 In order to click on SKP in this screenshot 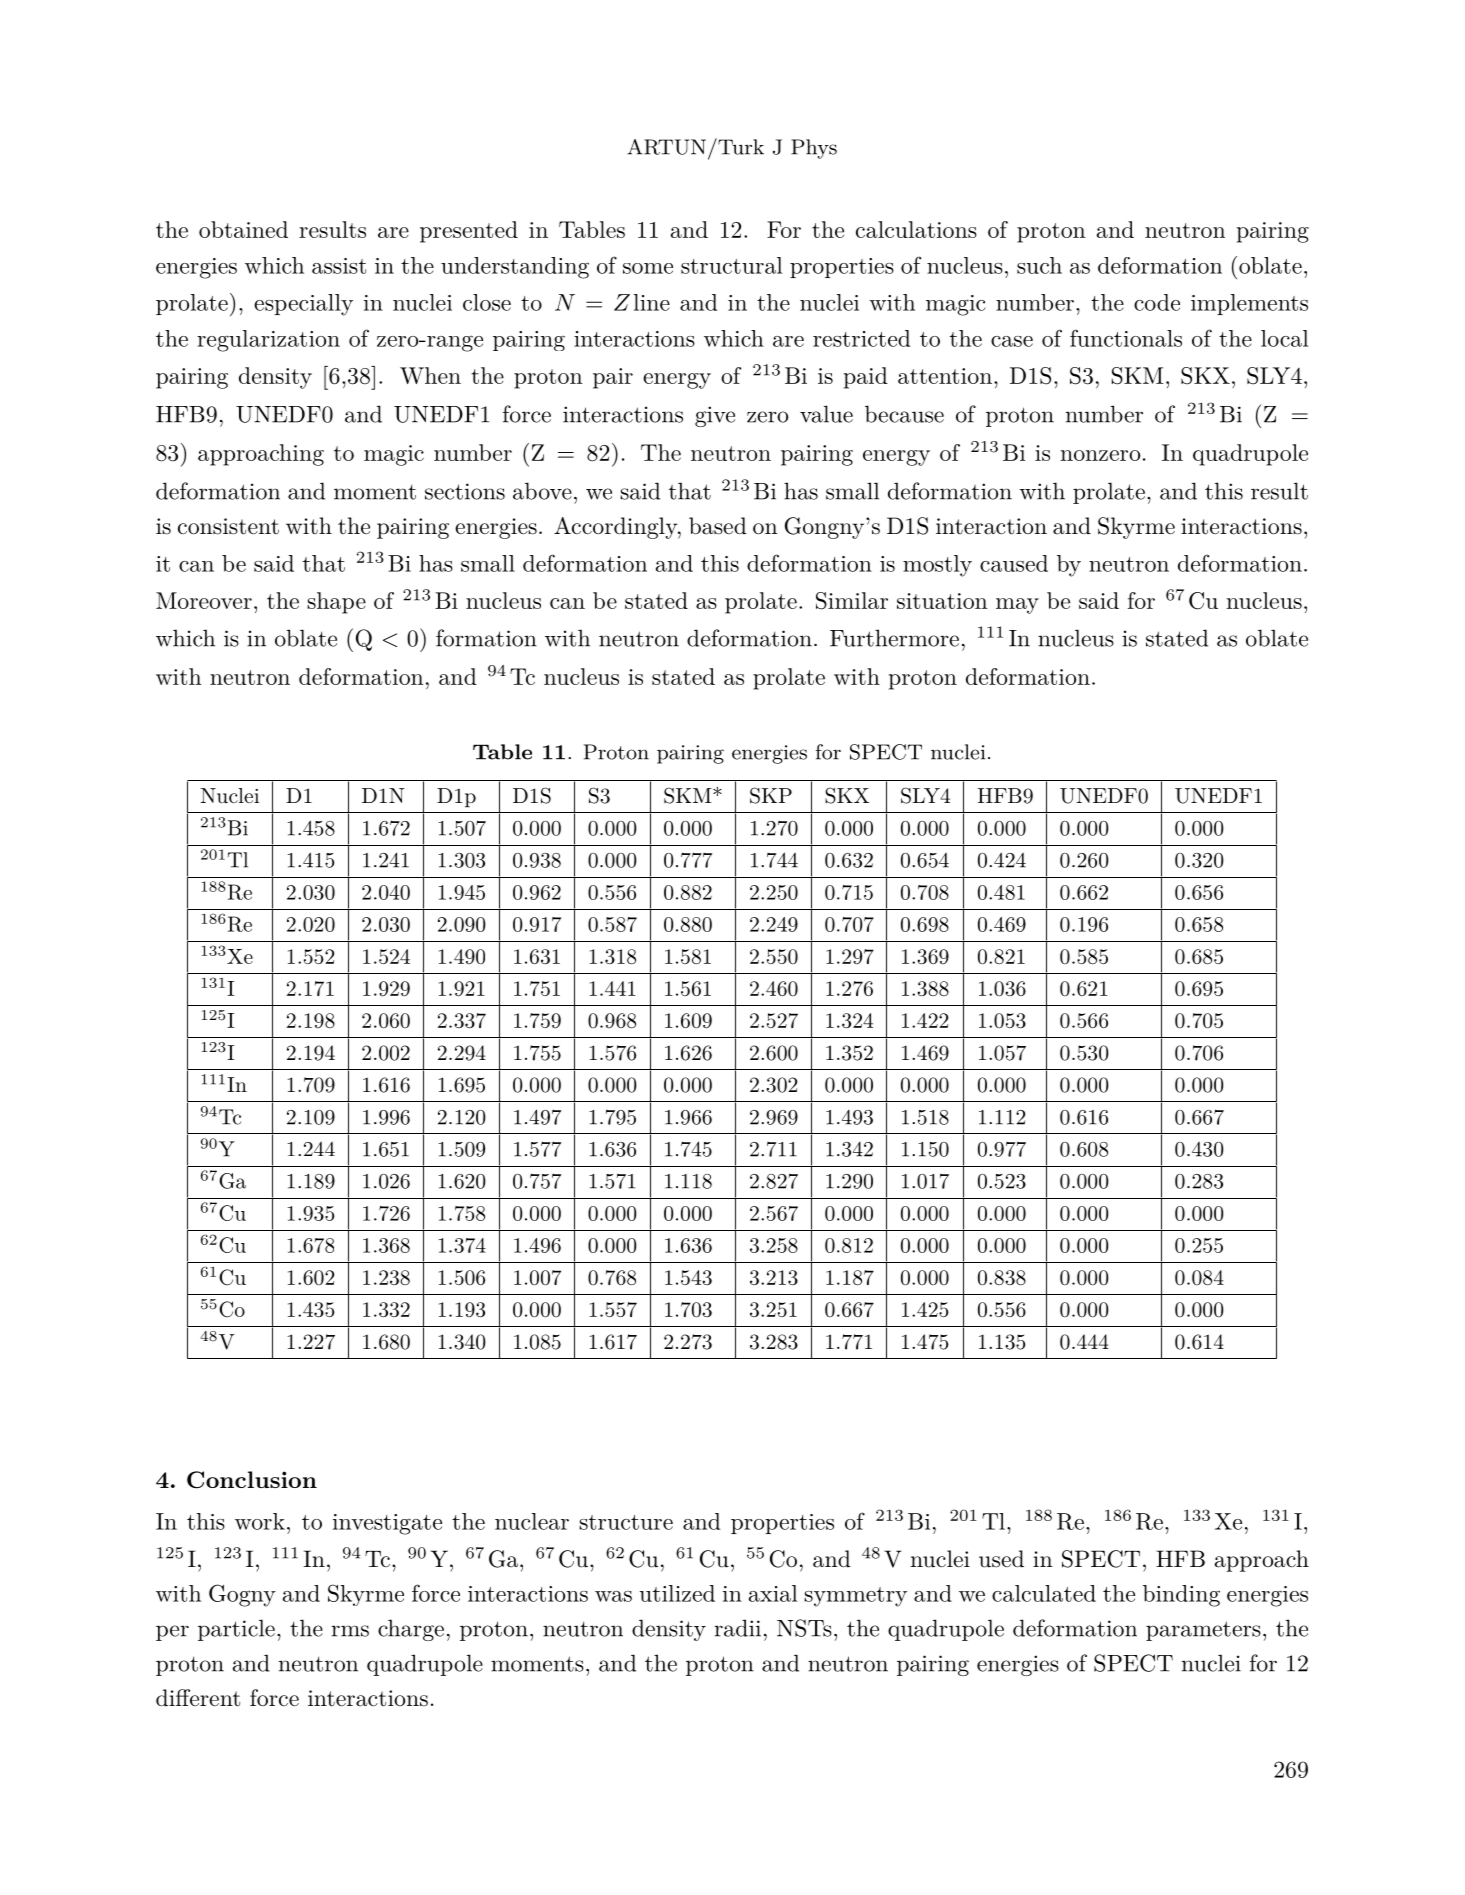, I will do `click(771, 795)`.
